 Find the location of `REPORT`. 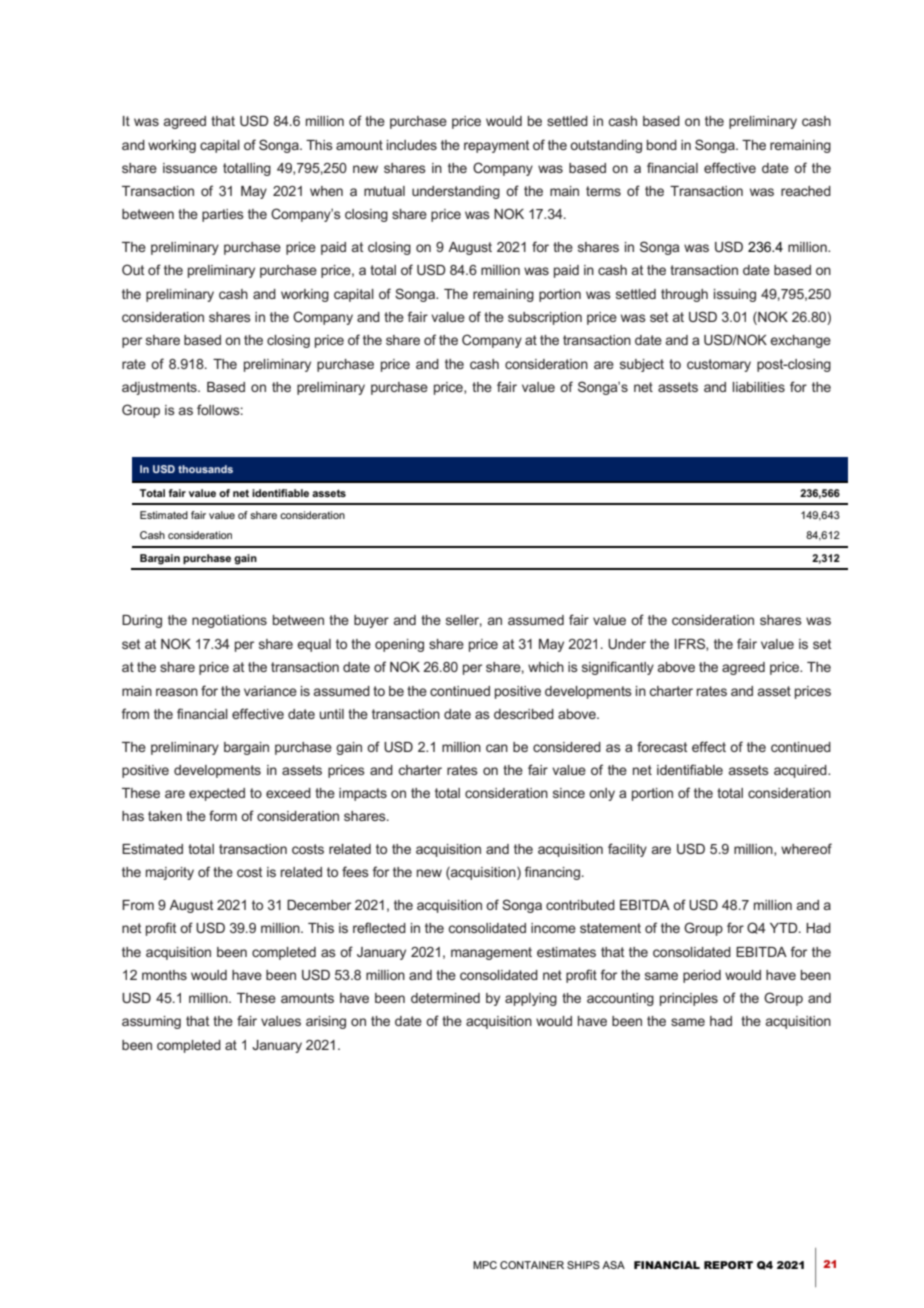

REPORT is located at coordinates (728, 1265).
